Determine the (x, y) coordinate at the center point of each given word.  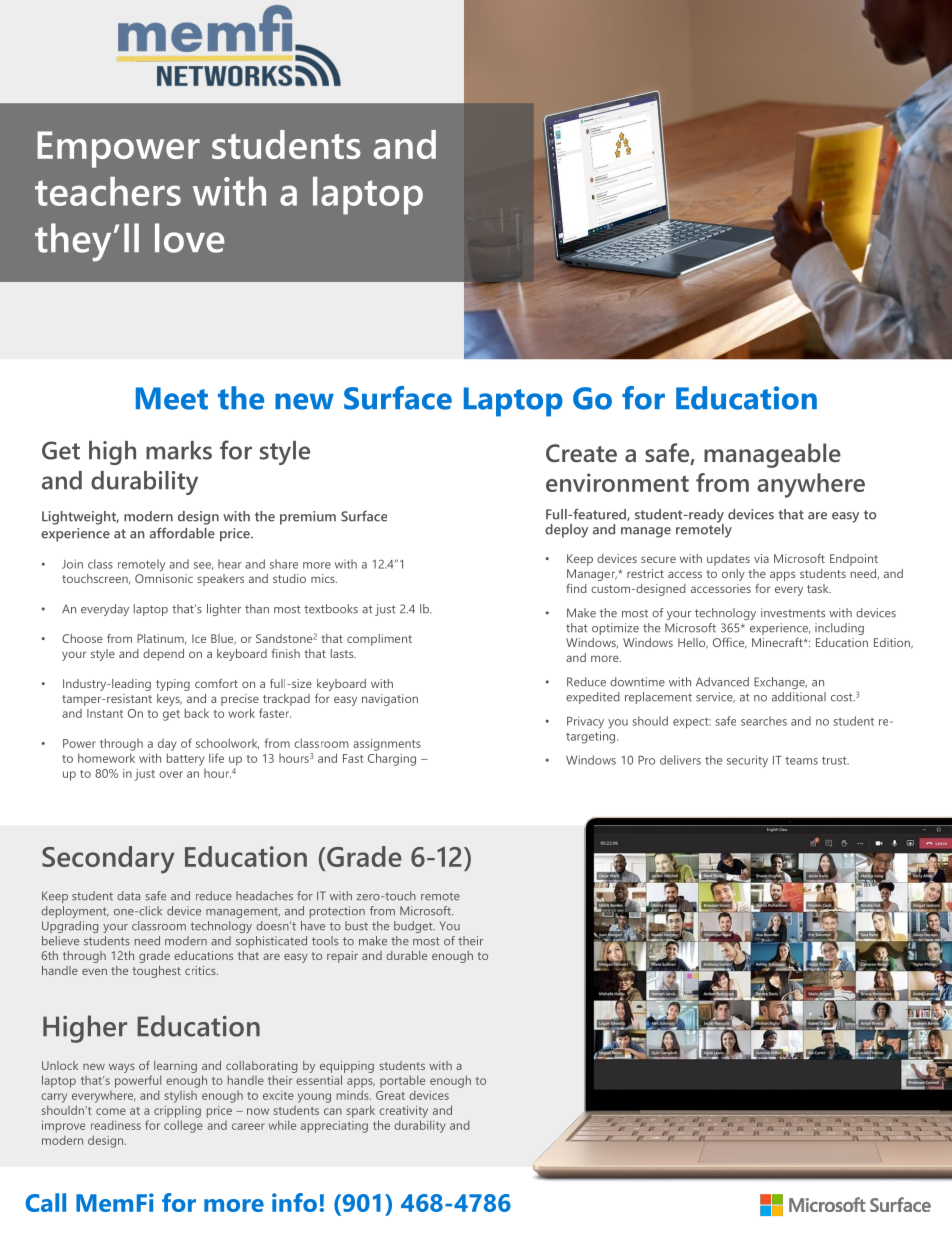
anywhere (811, 485)
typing (173, 685)
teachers (108, 191)
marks (179, 450)
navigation (390, 700)
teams (801, 761)
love (189, 238)
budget (414, 927)
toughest (157, 972)
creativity (403, 1112)
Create (581, 453)
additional (799, 697)
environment (617, 482)
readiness (116, 1125)
